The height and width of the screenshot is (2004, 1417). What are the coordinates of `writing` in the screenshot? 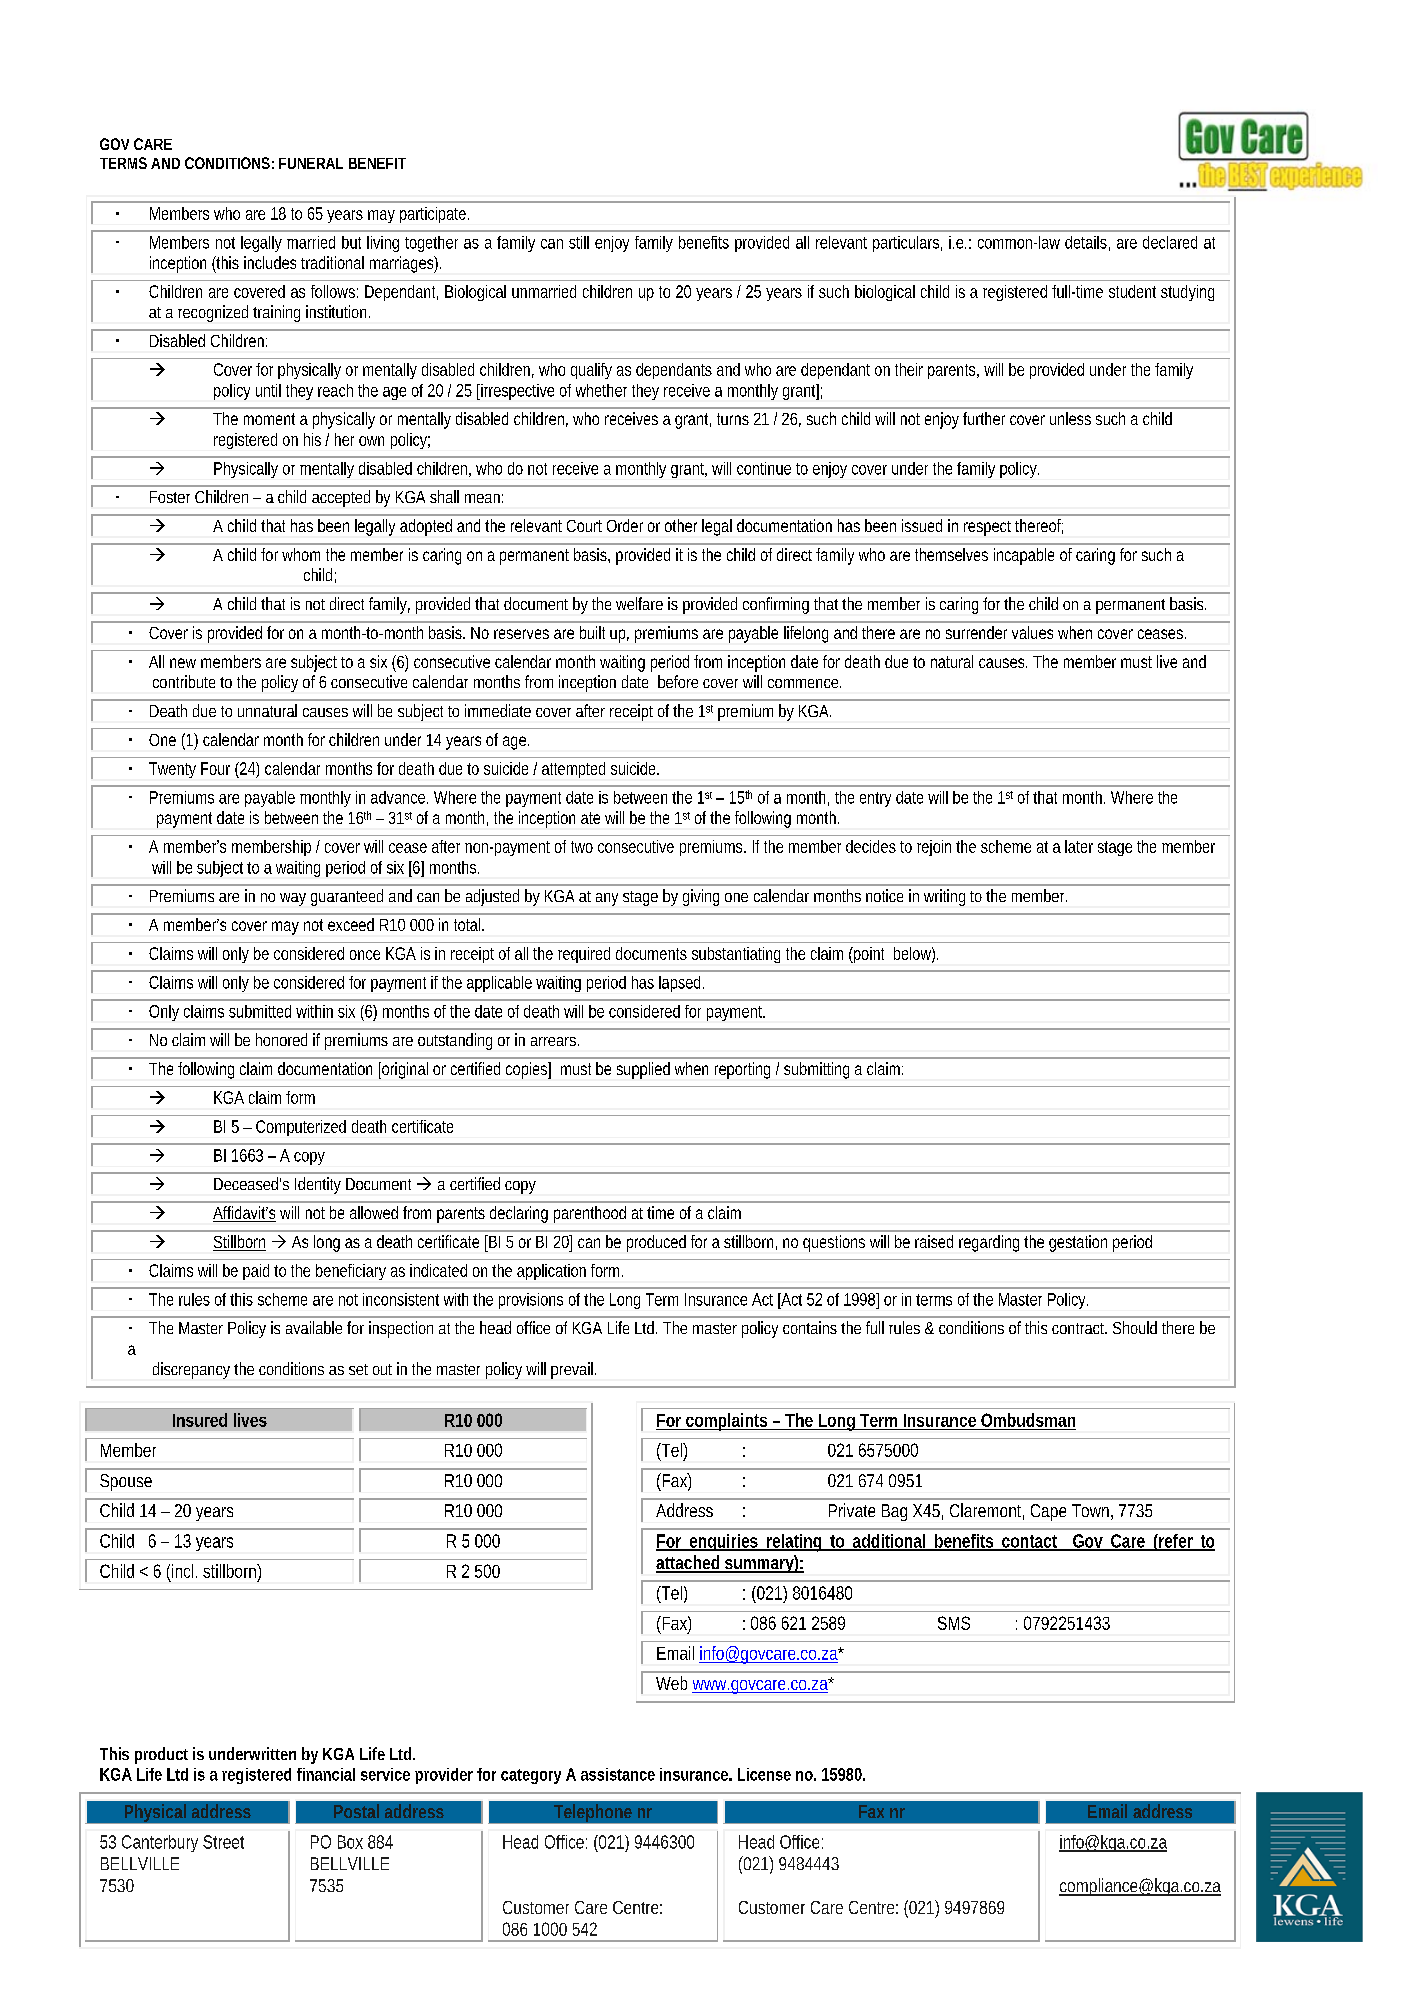 It's located at (944, 897).
